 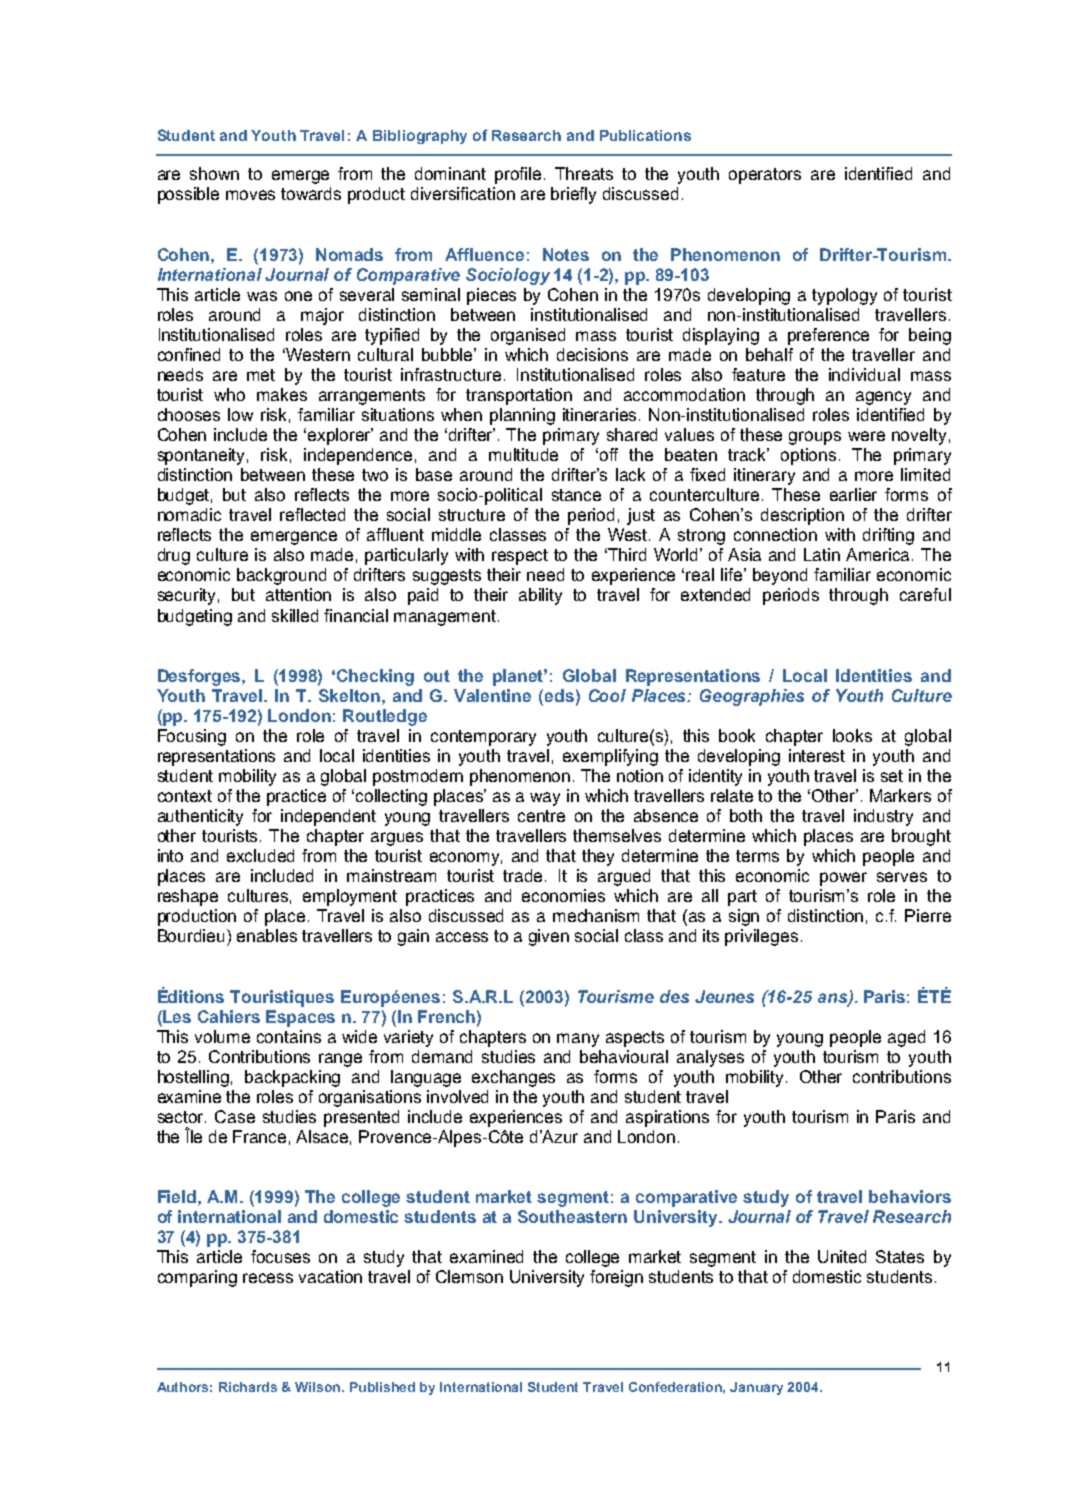 I want to click on operators, so click(x=765, y=176).
